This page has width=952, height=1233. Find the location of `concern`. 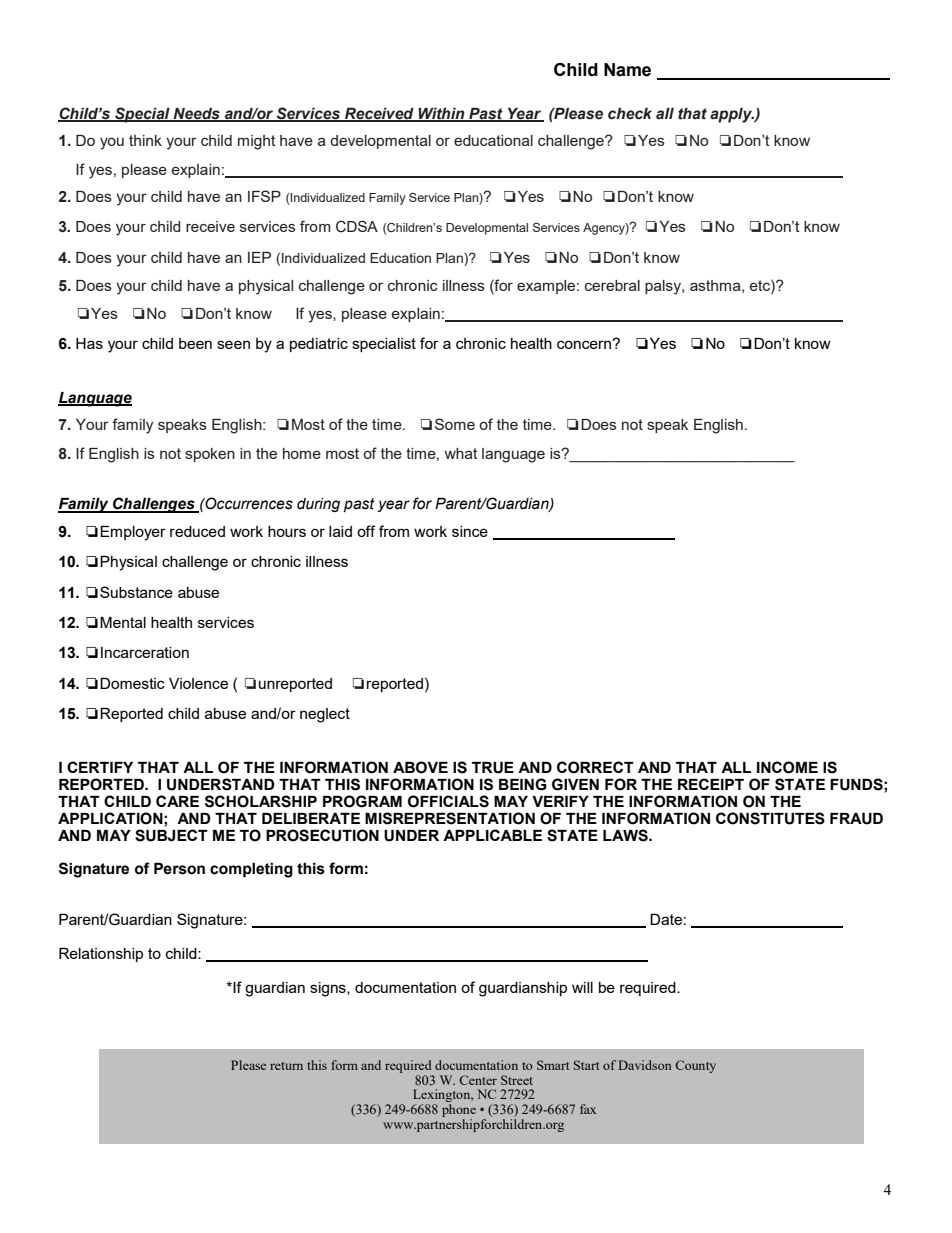

concern is located at coordinates (585, 344).
